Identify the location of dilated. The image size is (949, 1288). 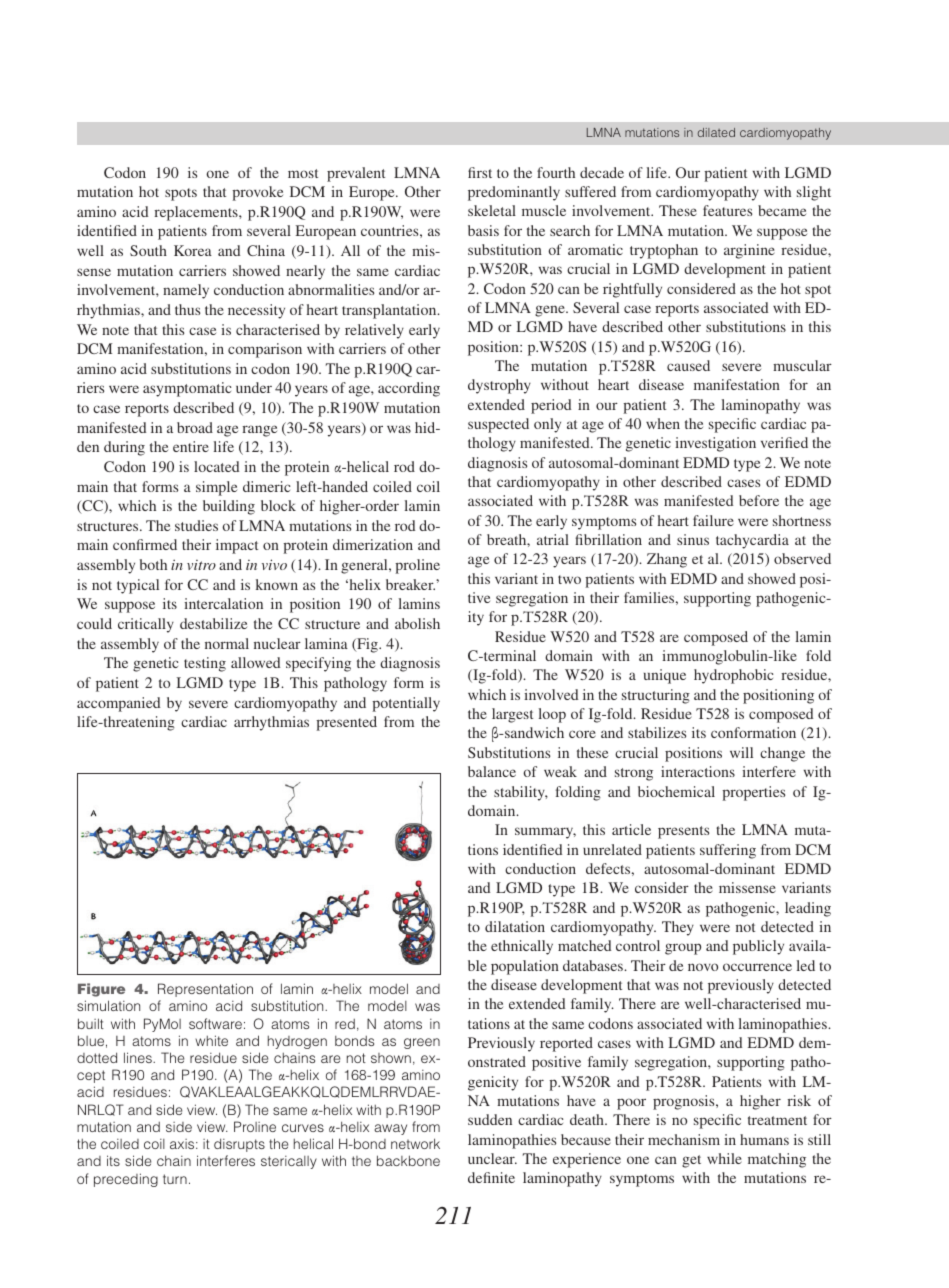
(716, 132).
